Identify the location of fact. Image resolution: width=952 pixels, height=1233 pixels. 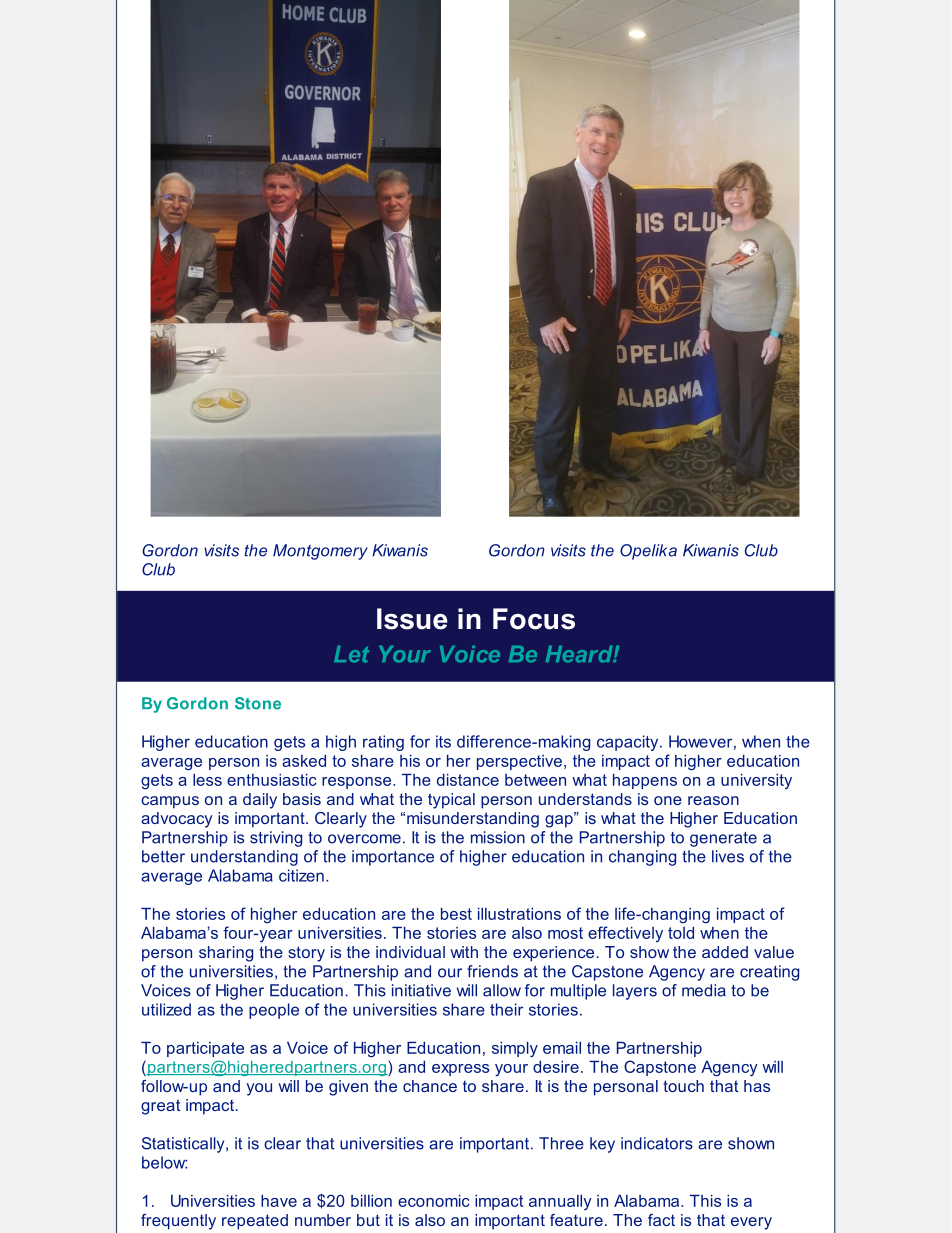
(661, 1220).
